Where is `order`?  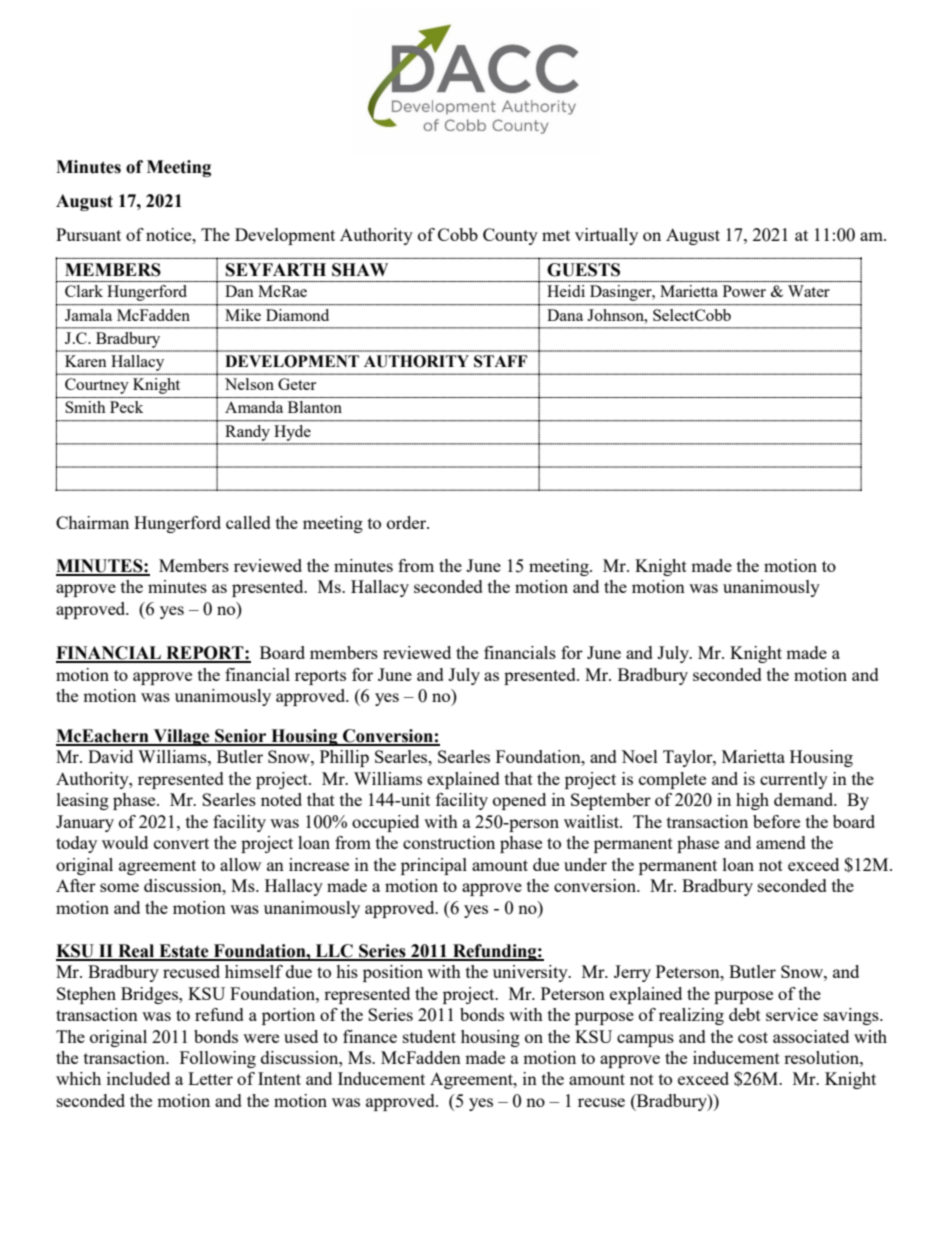
order is located at coordinates (408, 522).
